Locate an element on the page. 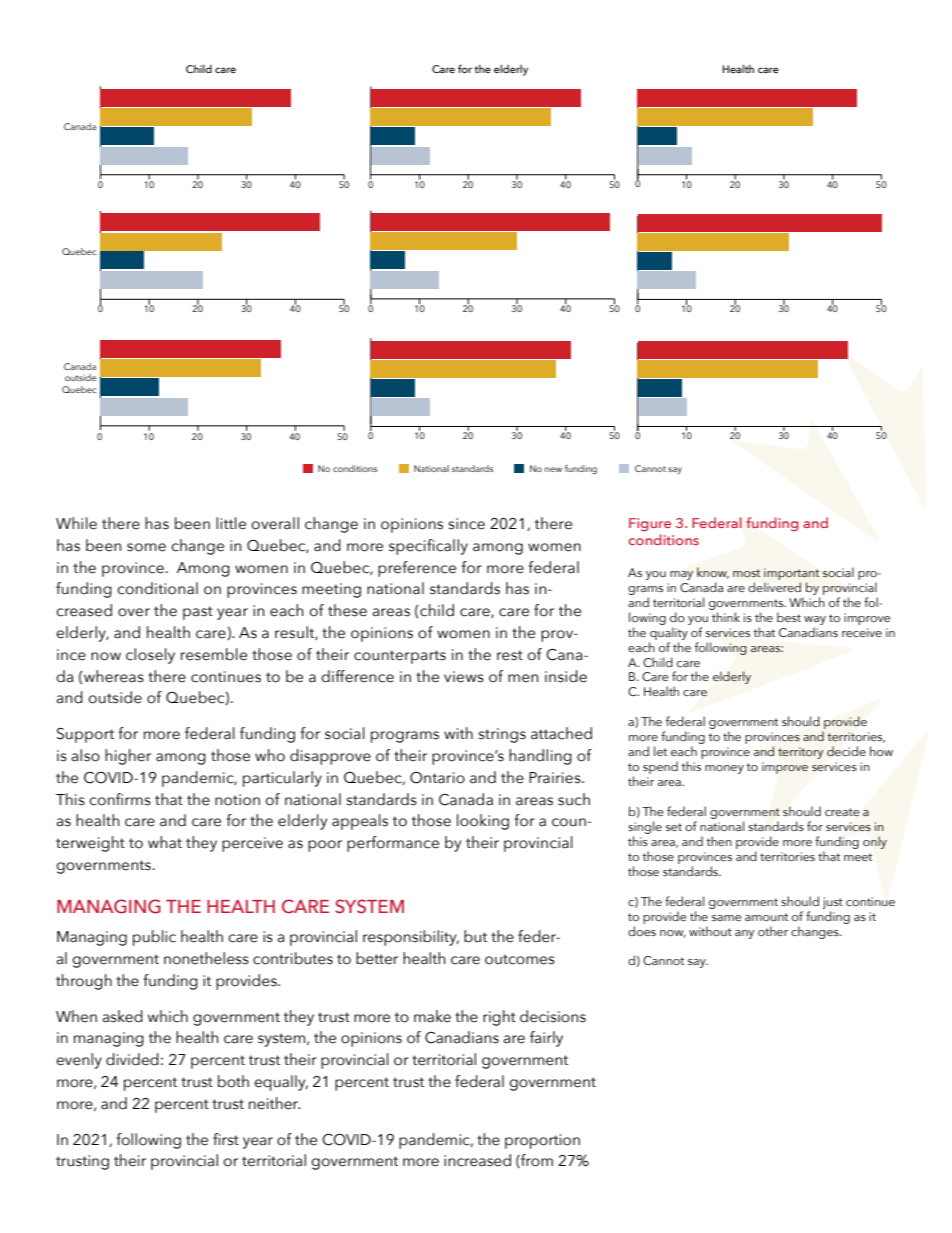  Figure is located at coordinates (650, 525).
